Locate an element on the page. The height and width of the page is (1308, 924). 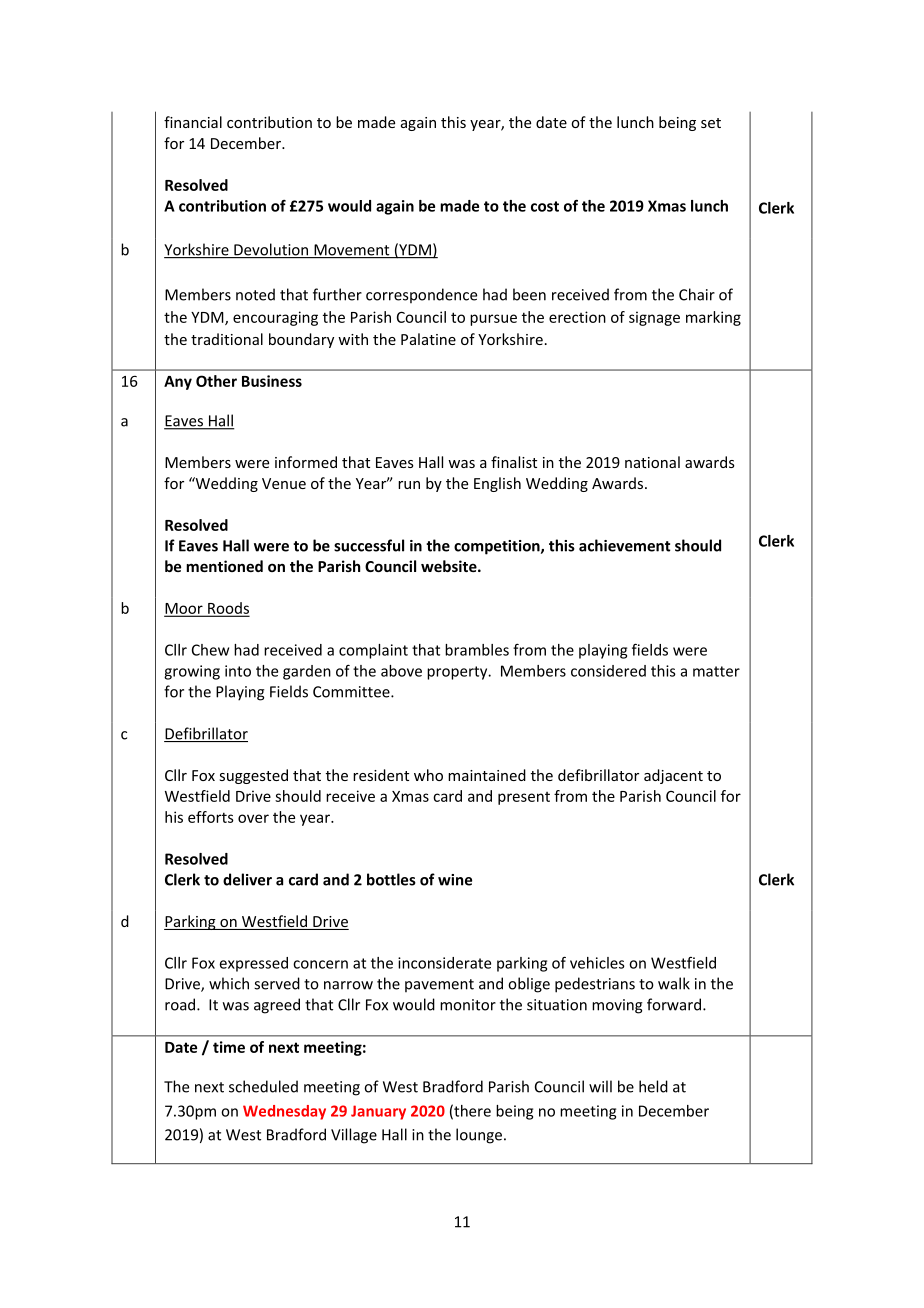
financial is located at coordinates (193, 122).
